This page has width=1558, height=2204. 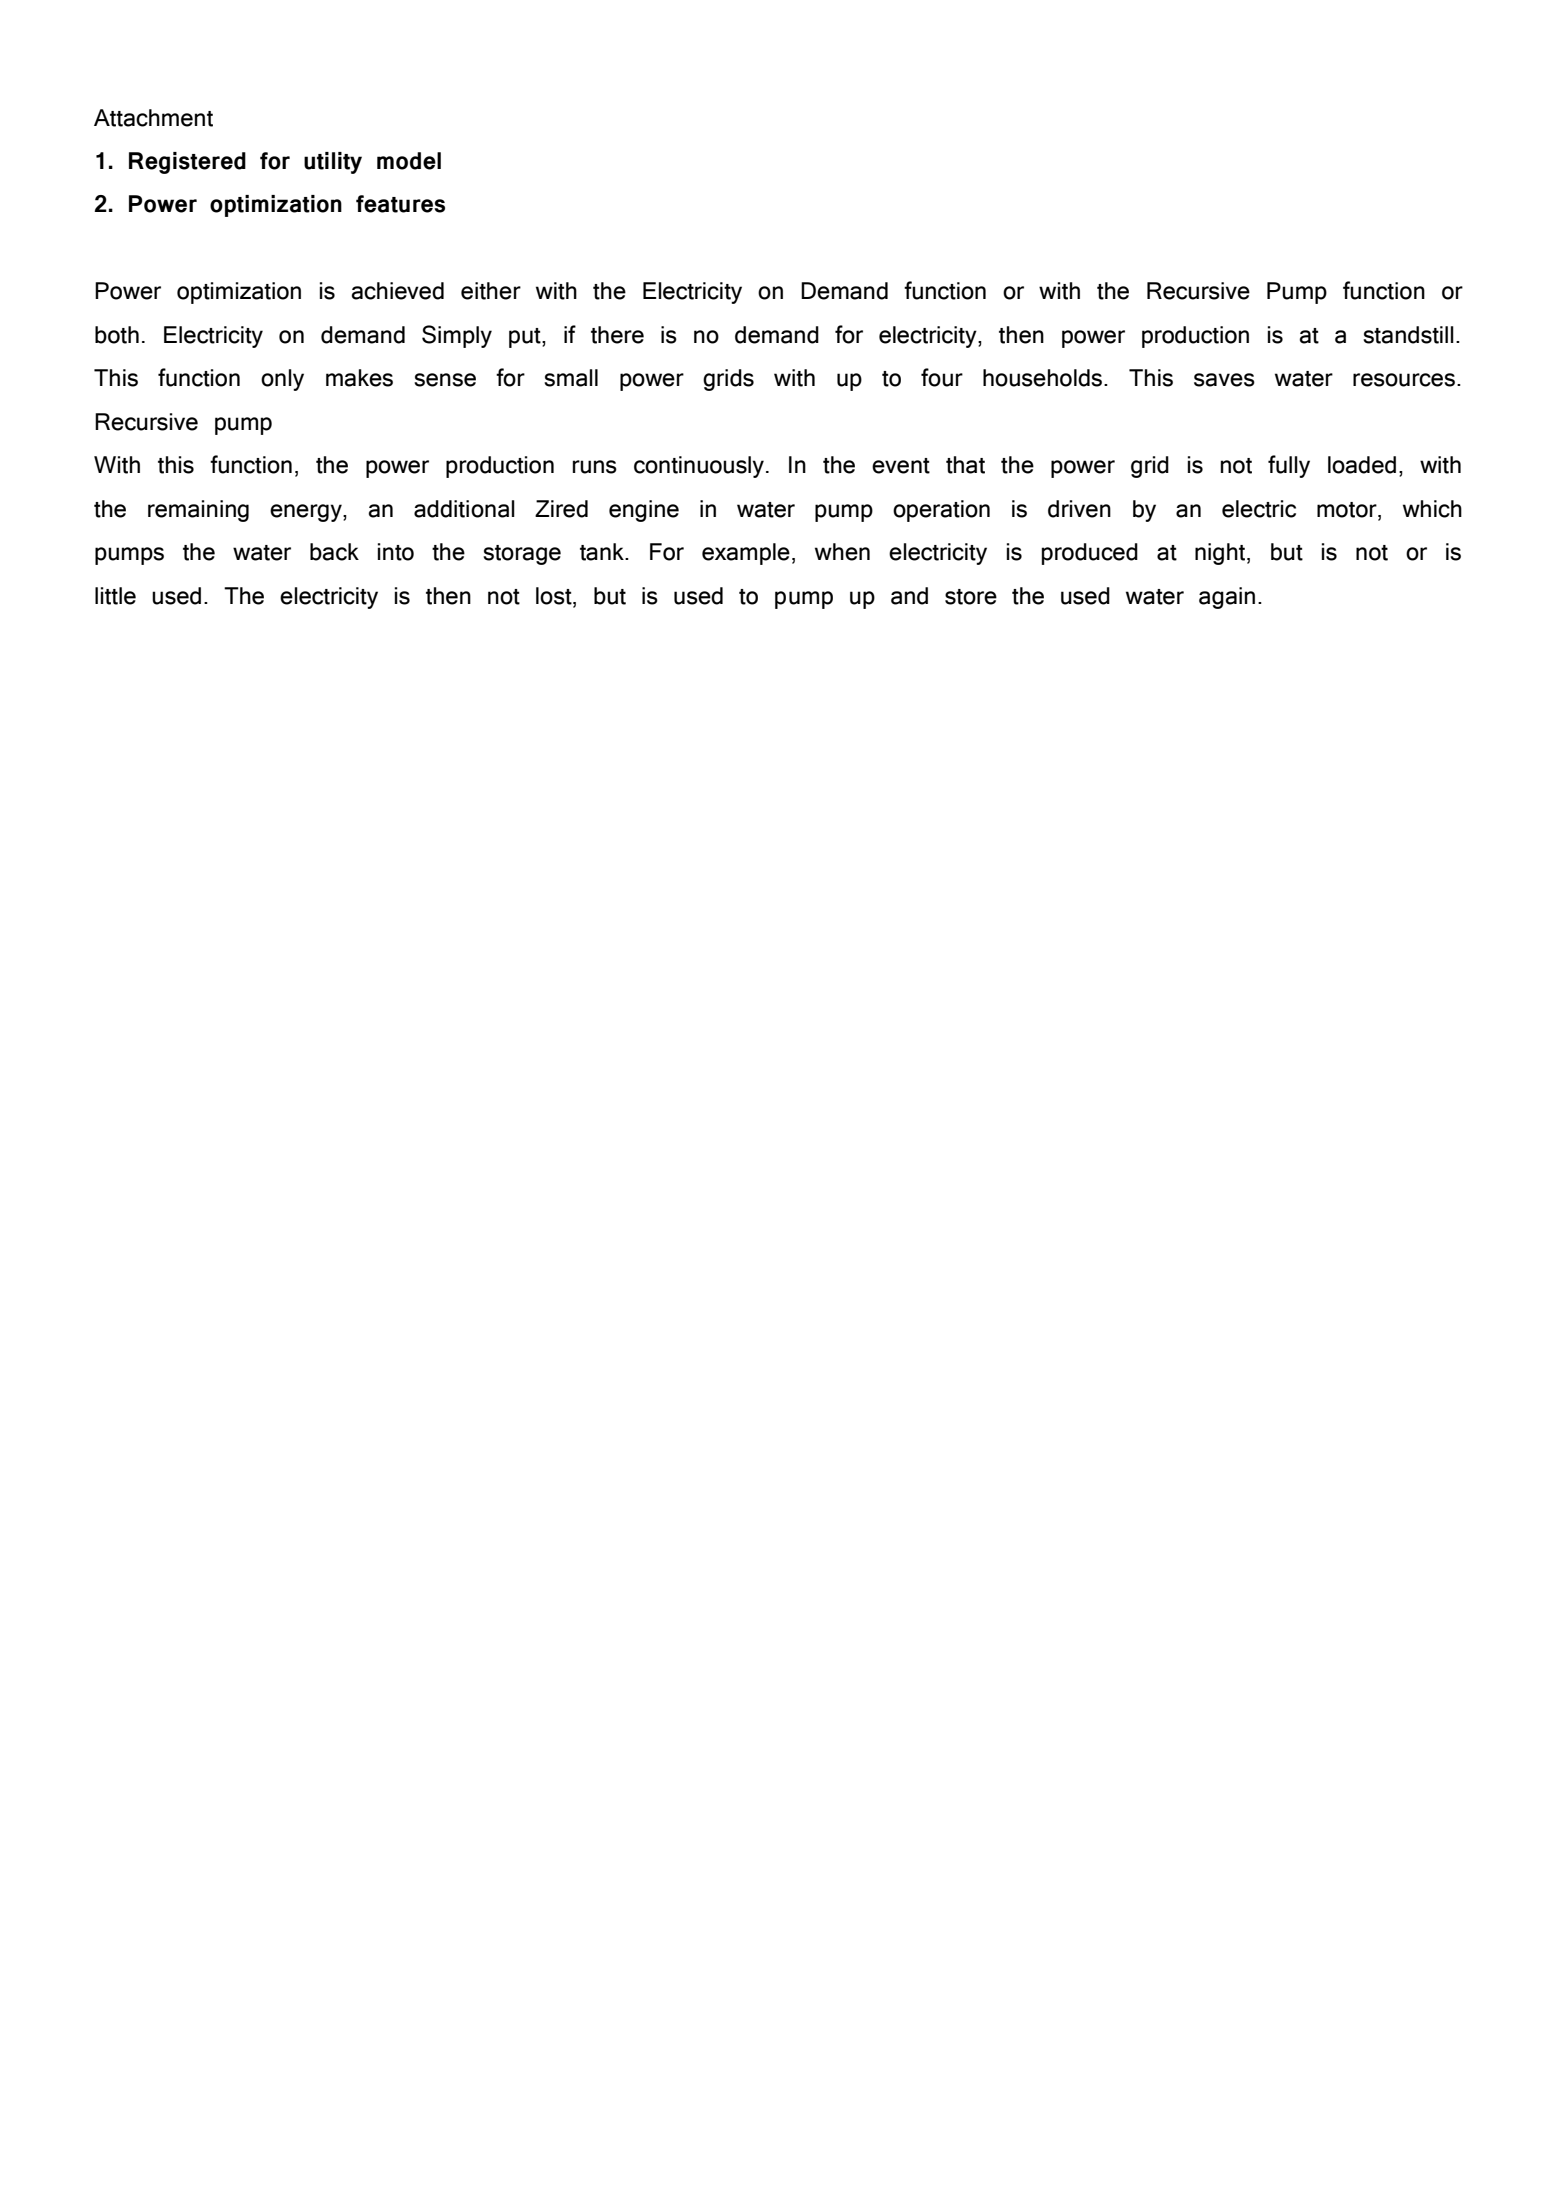 What do you see at coordinates (333, 163) in the page?
I see `utility` at bounding box center [333, 163].
